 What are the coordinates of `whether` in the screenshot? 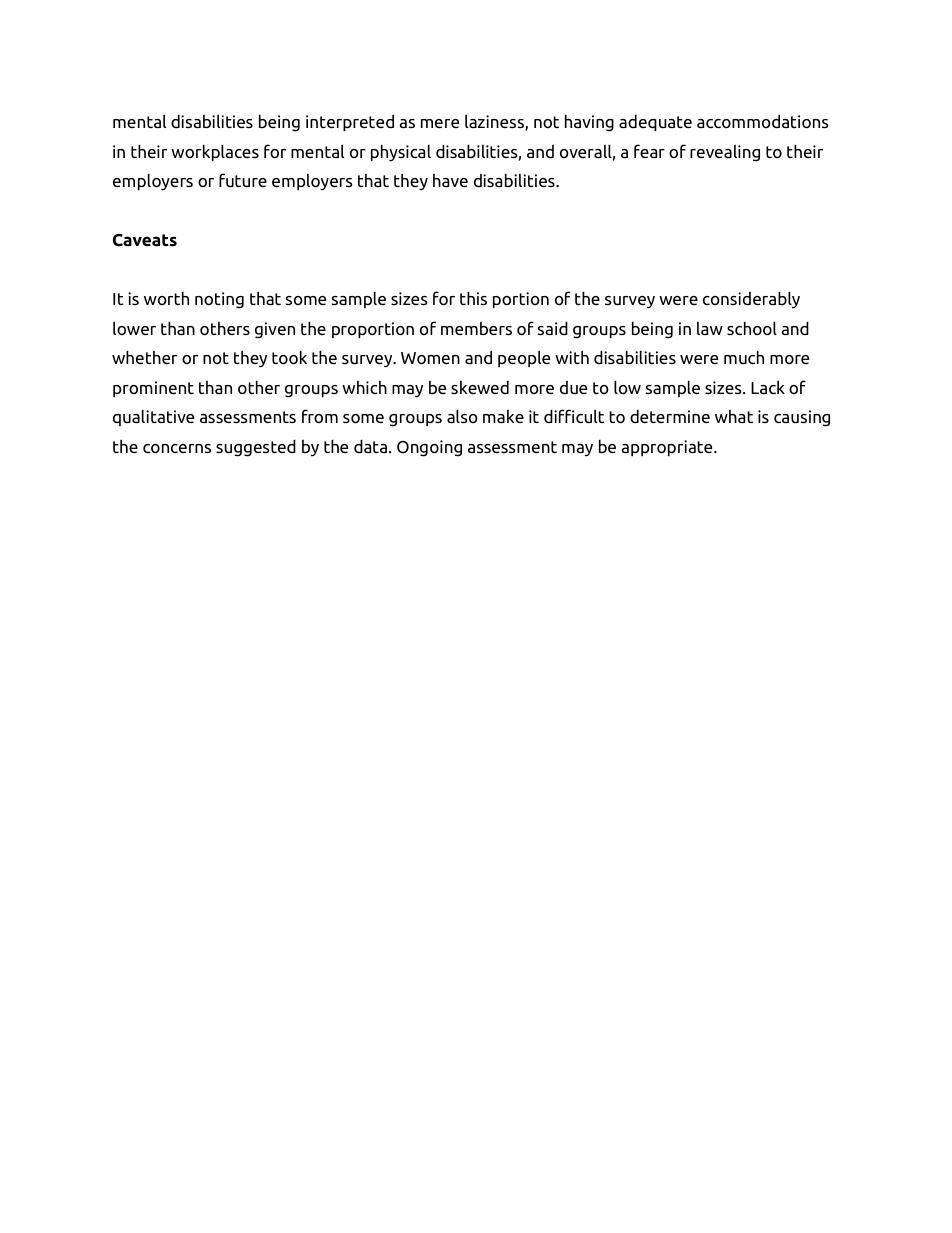 It's located at (144, 357).
